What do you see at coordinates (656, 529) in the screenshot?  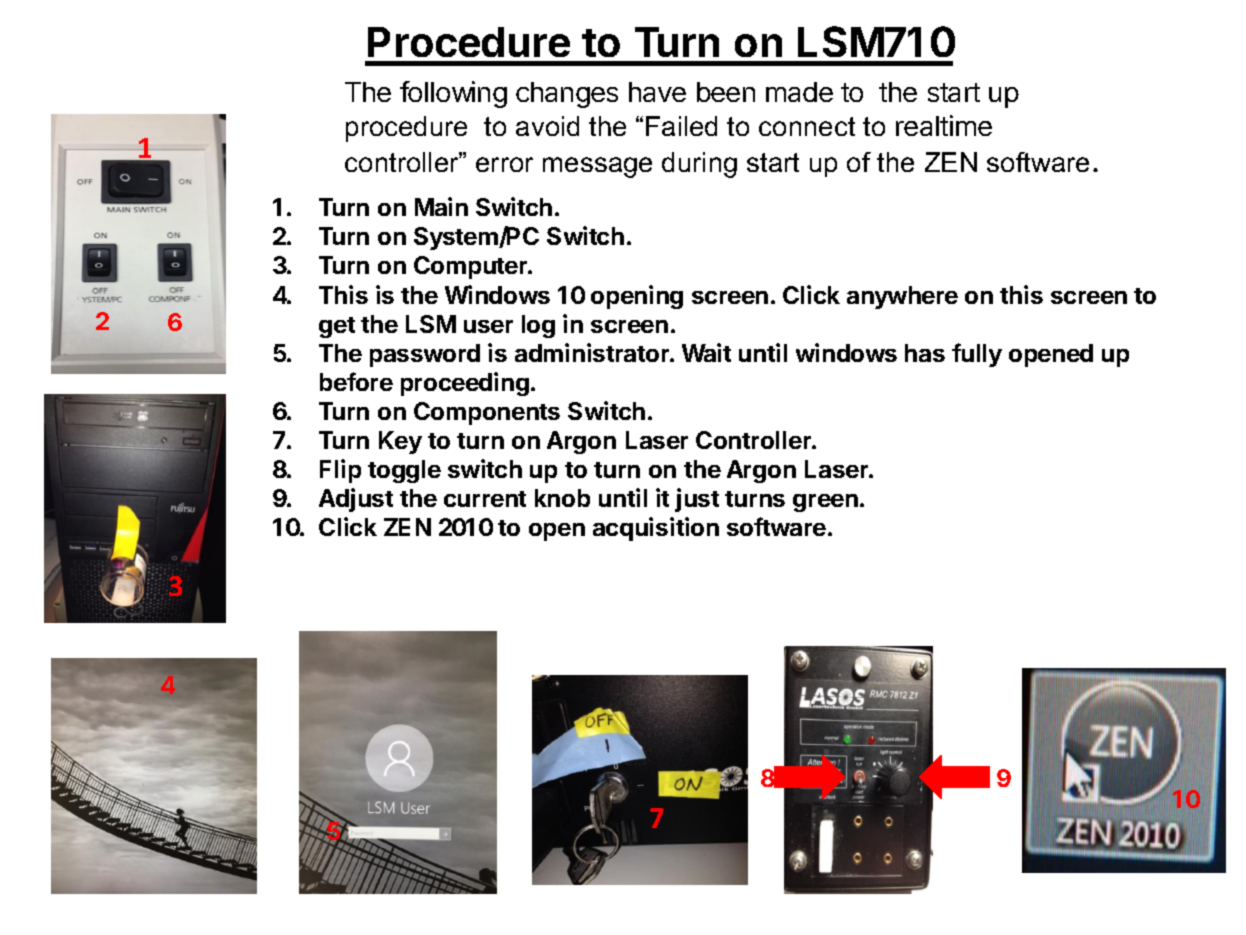 I see `acquisition` at bounding box center [656, 529].
